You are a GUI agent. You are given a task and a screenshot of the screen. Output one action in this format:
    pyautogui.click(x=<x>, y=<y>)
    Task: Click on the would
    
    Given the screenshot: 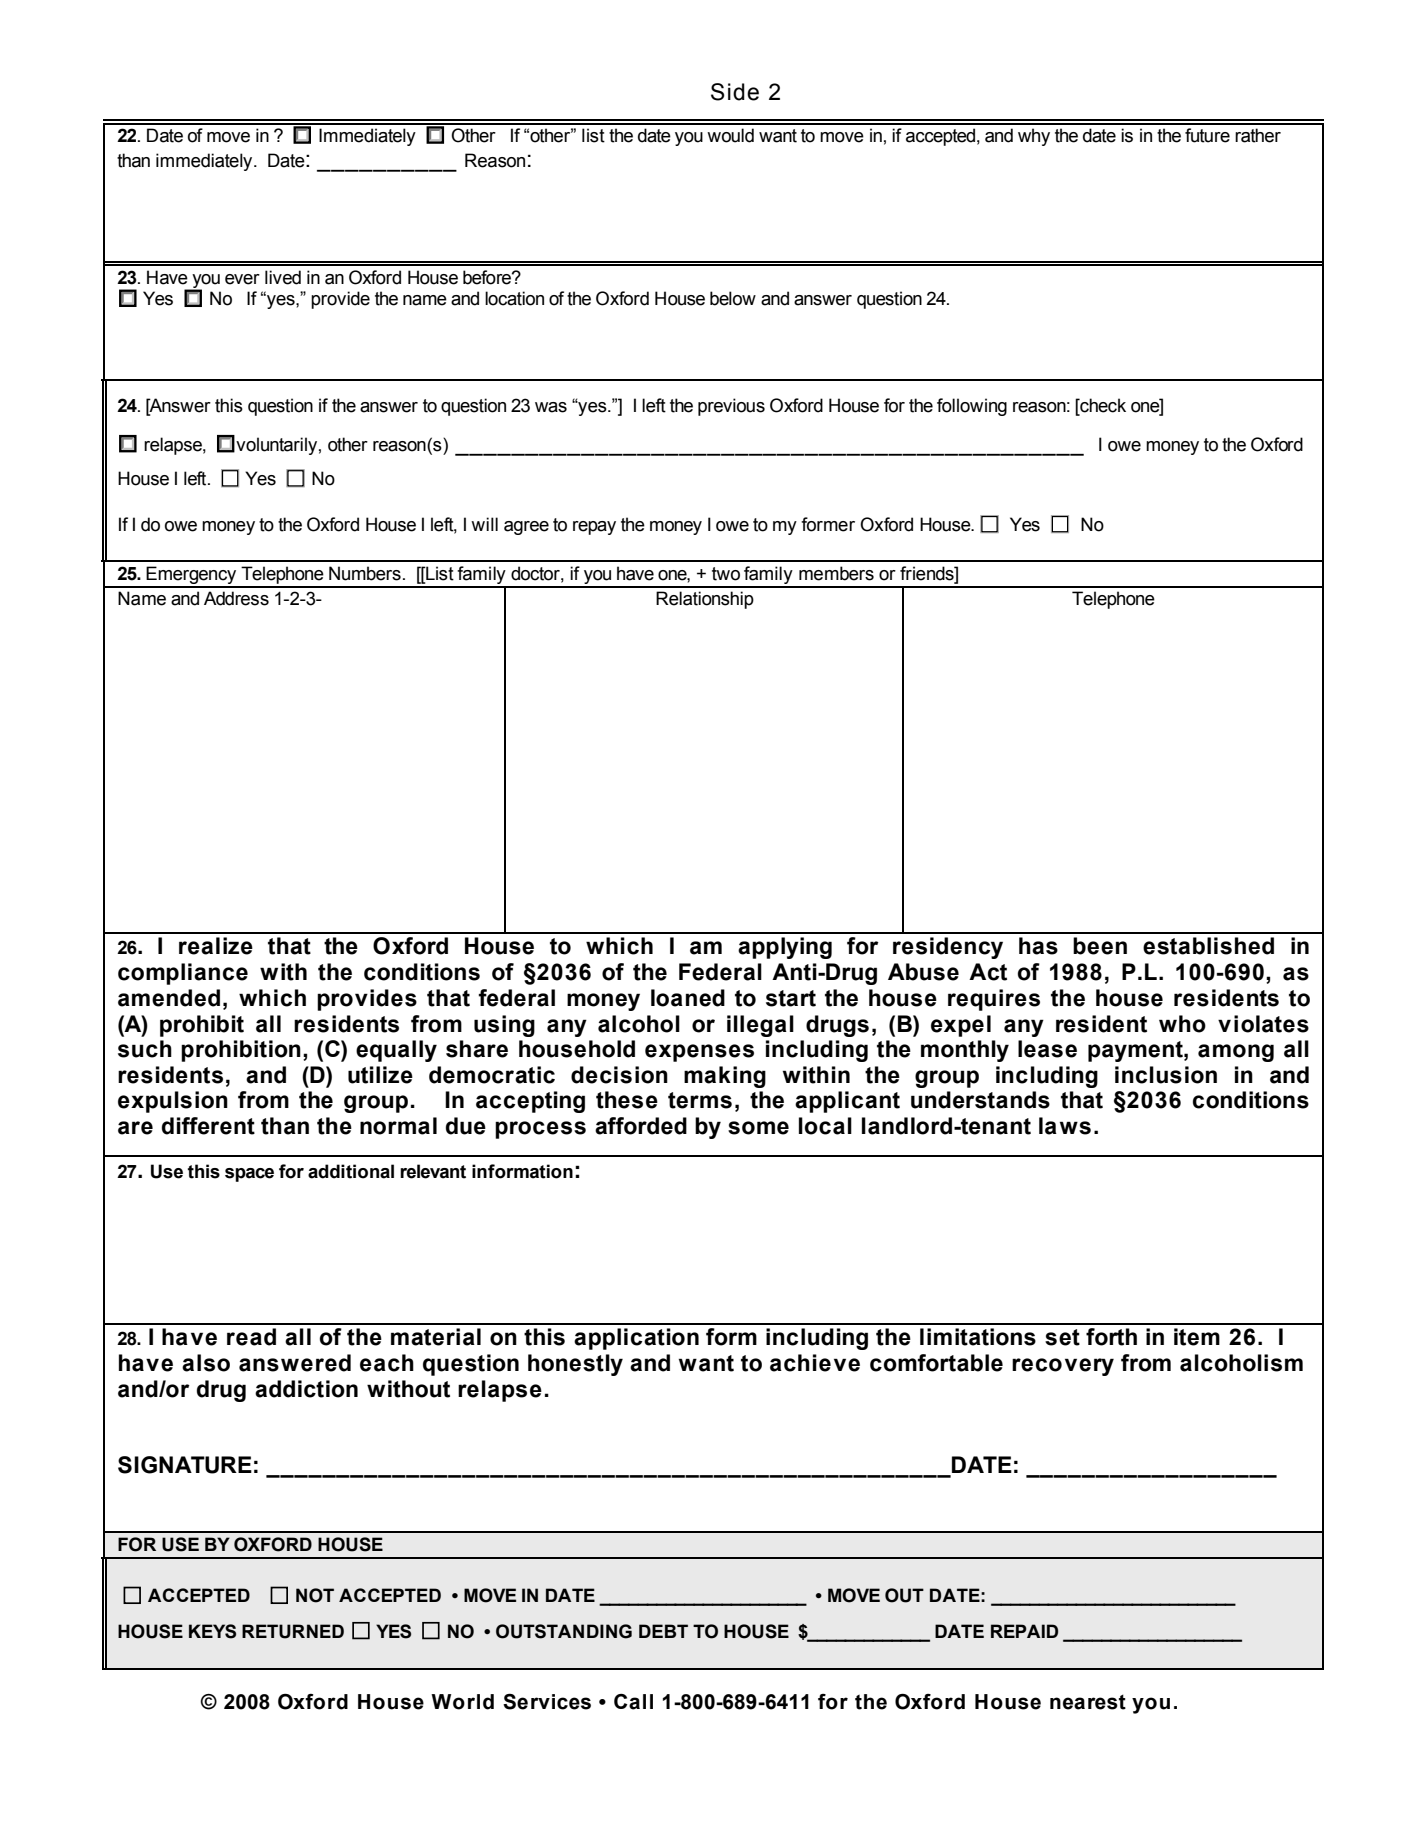 What is the action you would take?
    pyautogui.click(x=730, y=135)
